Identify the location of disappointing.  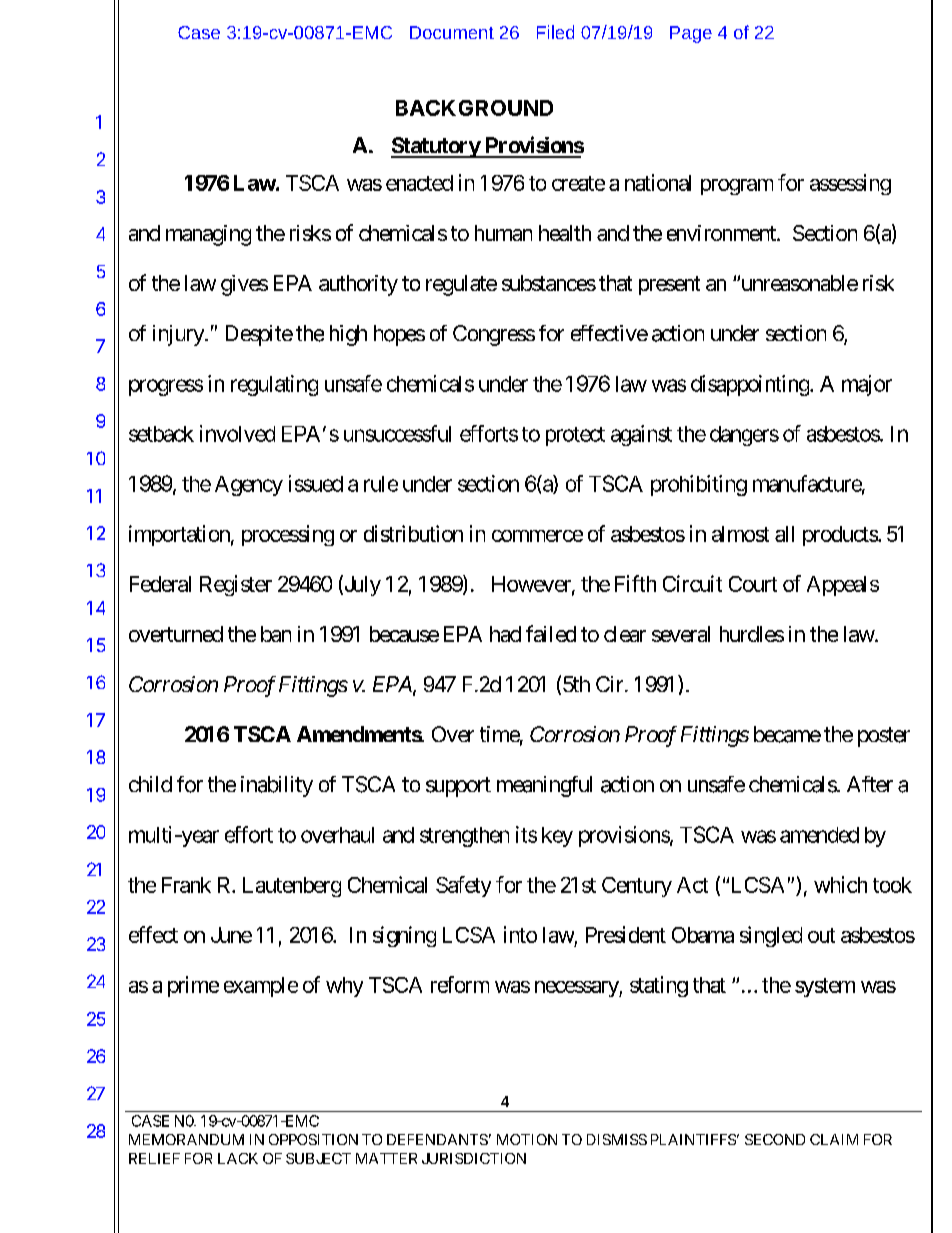
(750, 385).
